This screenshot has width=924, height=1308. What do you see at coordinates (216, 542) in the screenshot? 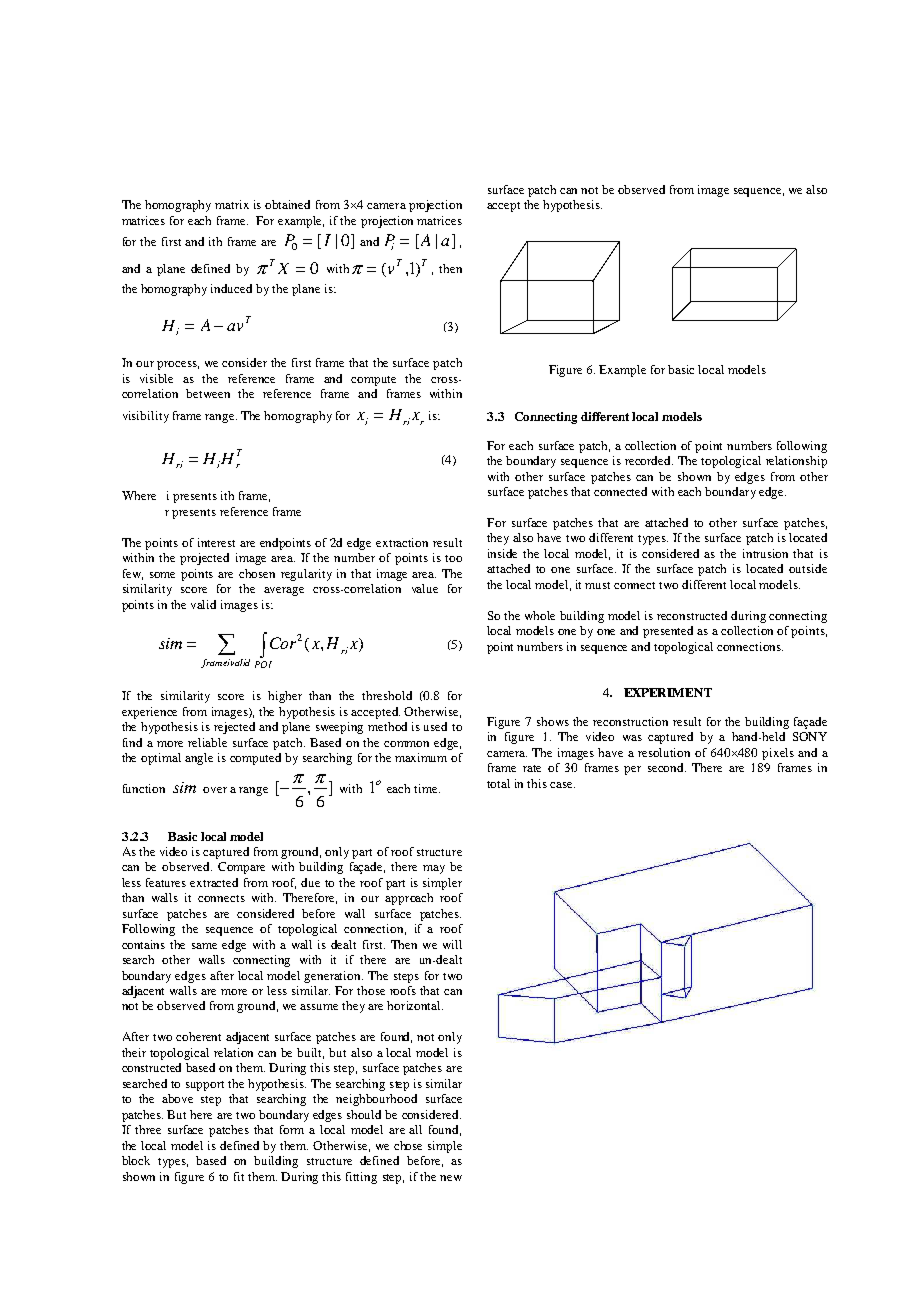
I see `interest` at bounding box center [216, 542].
